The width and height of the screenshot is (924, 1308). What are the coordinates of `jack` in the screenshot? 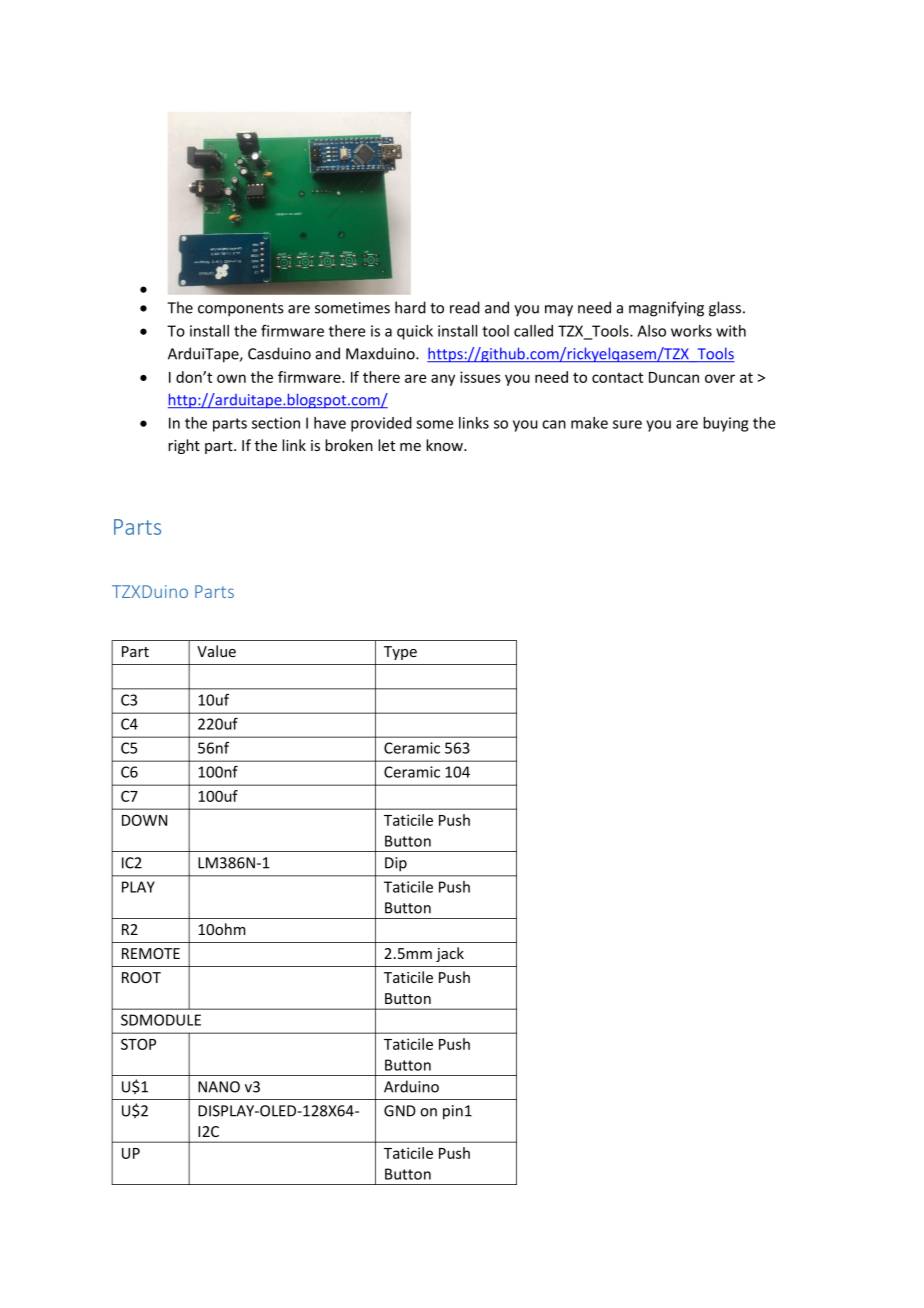 It's located at (450, 954).
